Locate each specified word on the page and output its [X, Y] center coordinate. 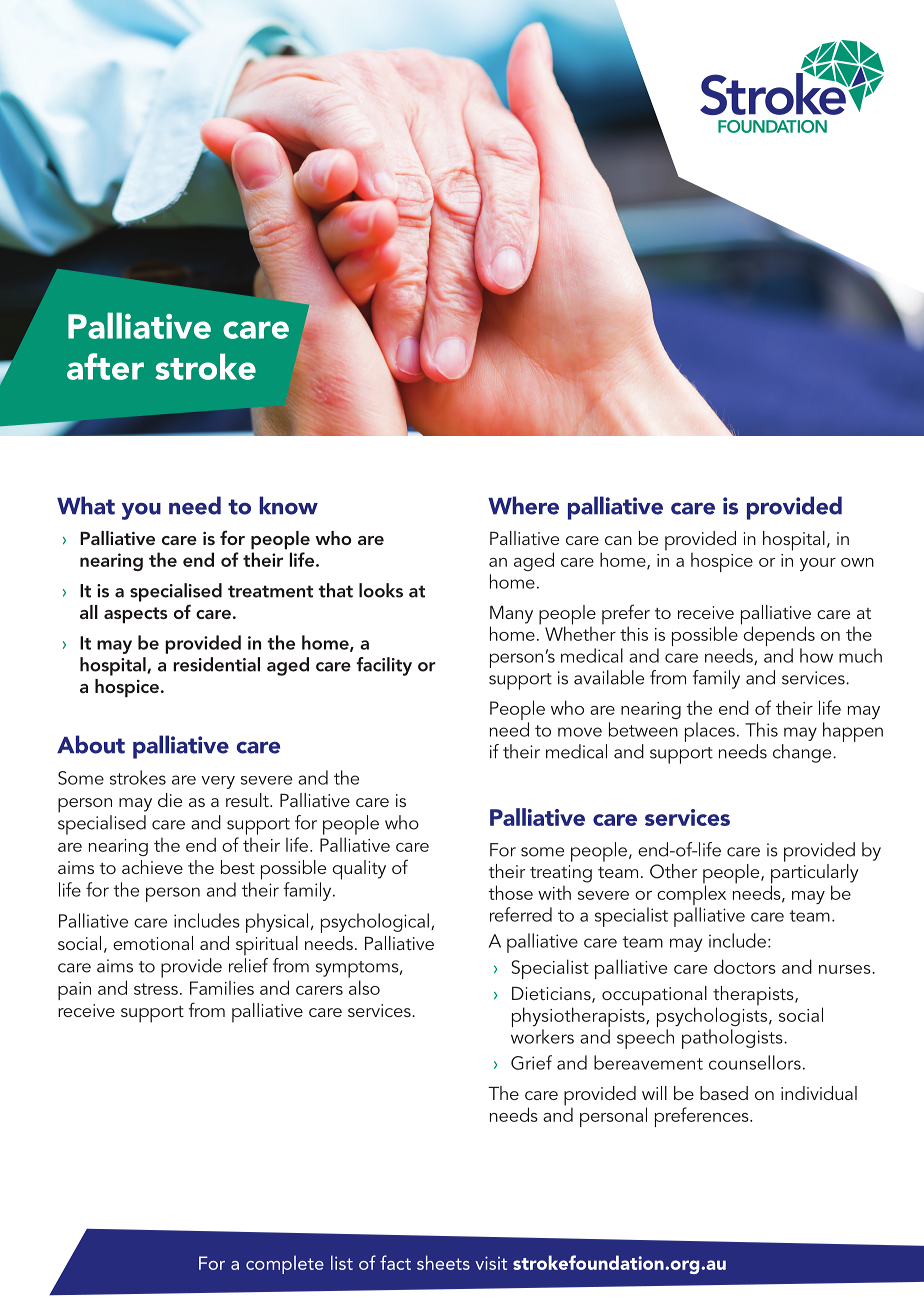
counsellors [755, 1062]
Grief [531, 1062]
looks [381, 590]
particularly [815, 873]
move [580, 732]
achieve [152, 867]
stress [156, 989]
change [803, 753]
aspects [136, 615]
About [91, 744]
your [818, 564]
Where [523, 505]
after [105, 366]
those [510, 892]
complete [285, 1265]
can [618, 540]
